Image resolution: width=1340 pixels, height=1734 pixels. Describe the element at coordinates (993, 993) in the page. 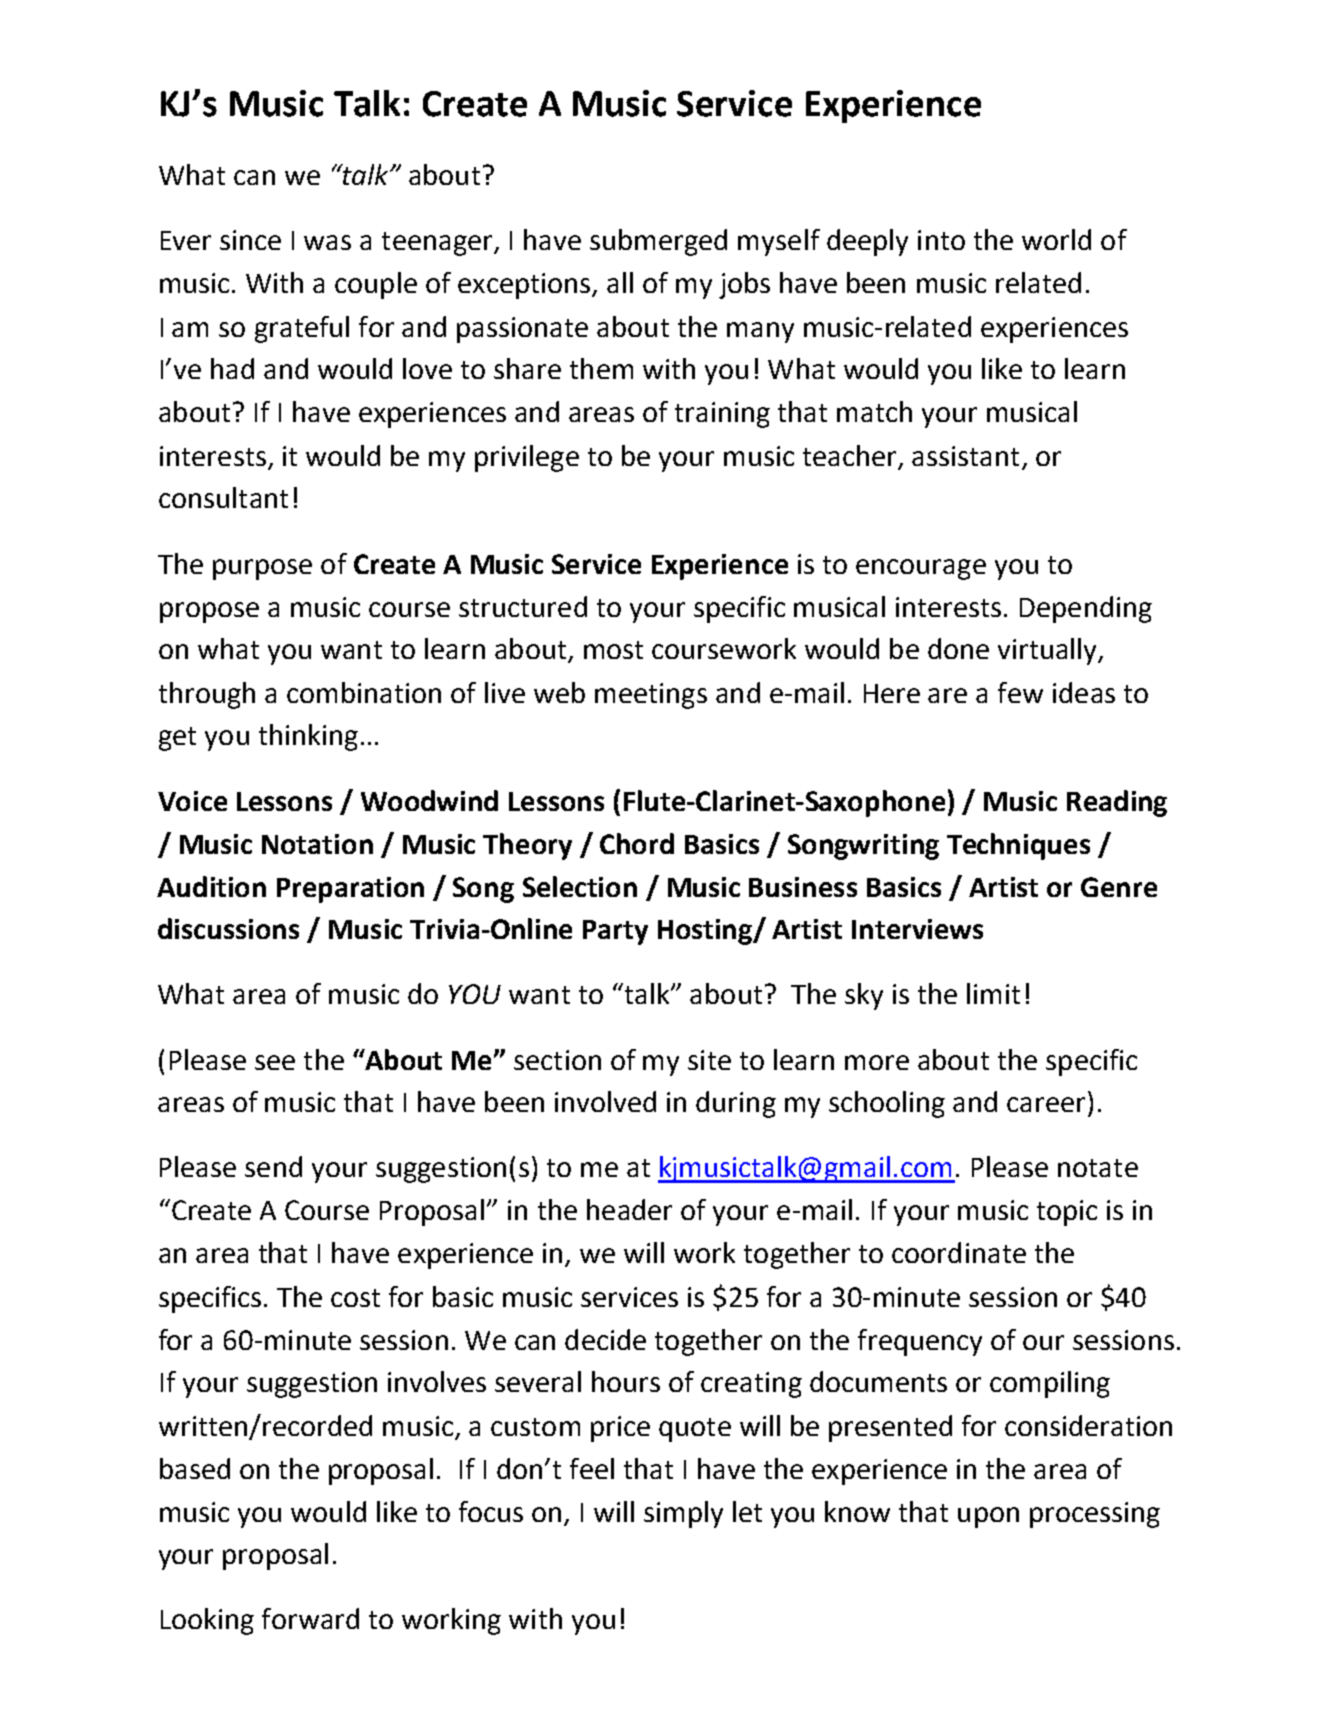

I see `limit` at that location.
